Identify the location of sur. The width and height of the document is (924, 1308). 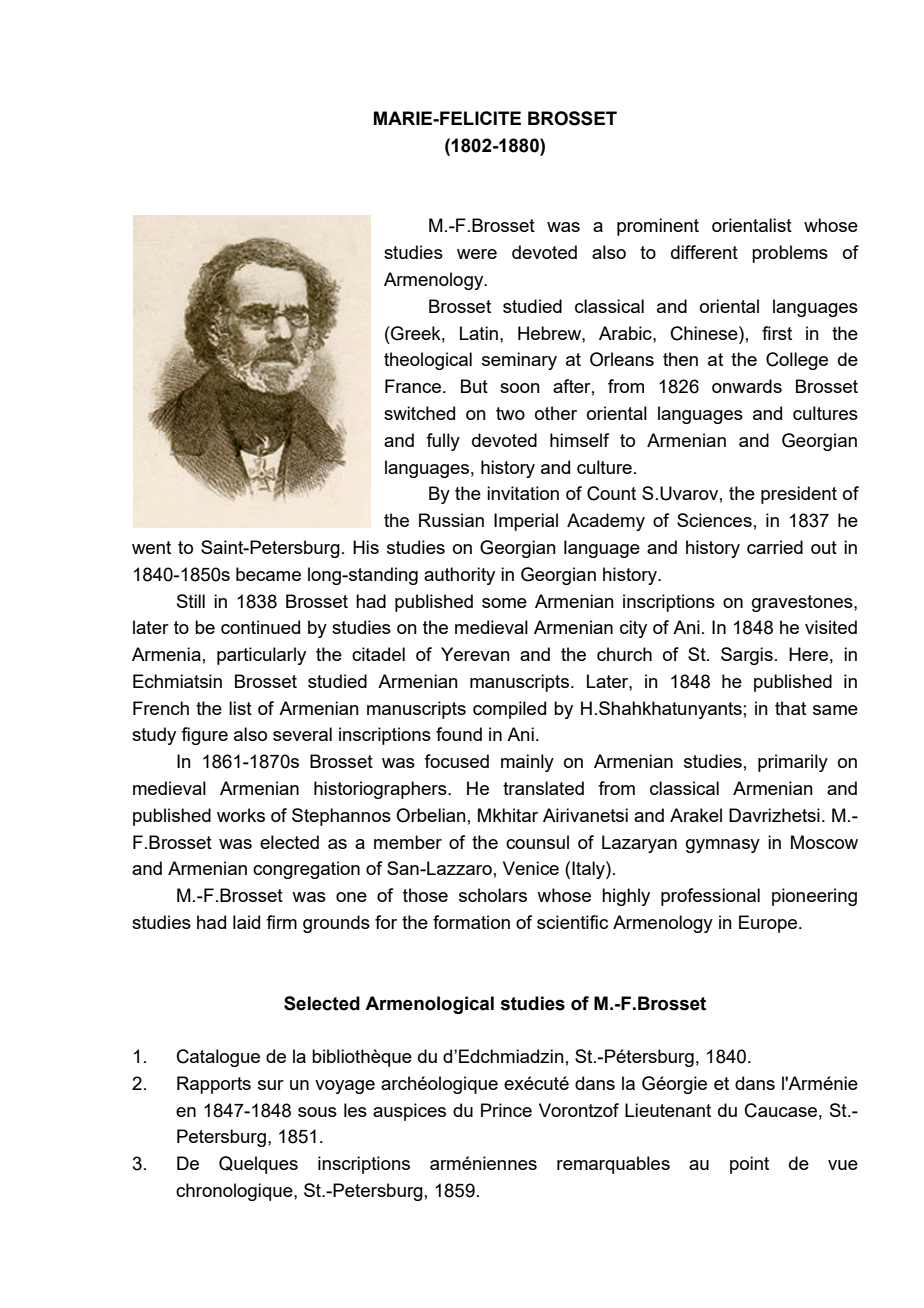
(271, 1085).
